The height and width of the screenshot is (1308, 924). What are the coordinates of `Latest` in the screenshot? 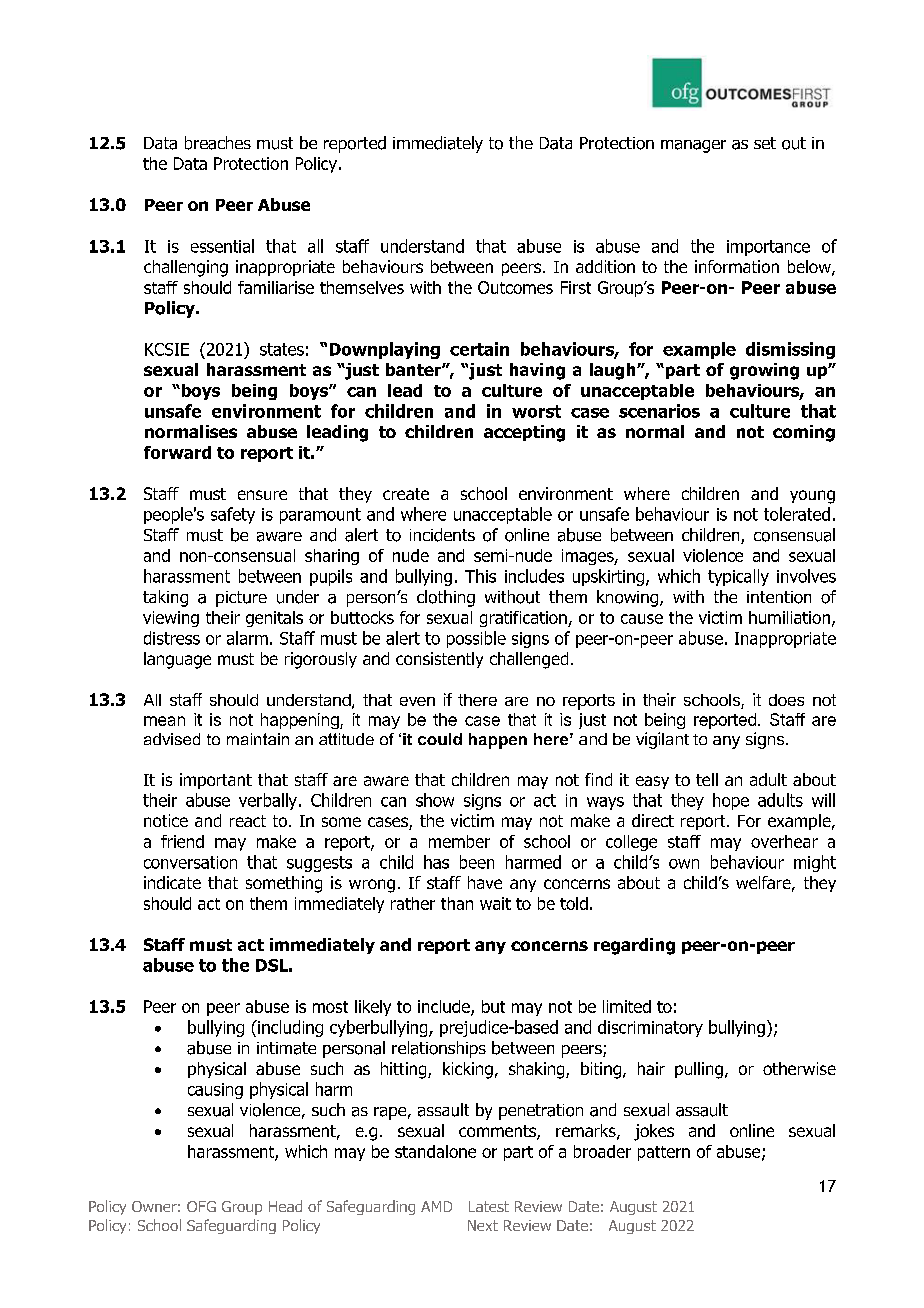 It's located at (489, 1206).
